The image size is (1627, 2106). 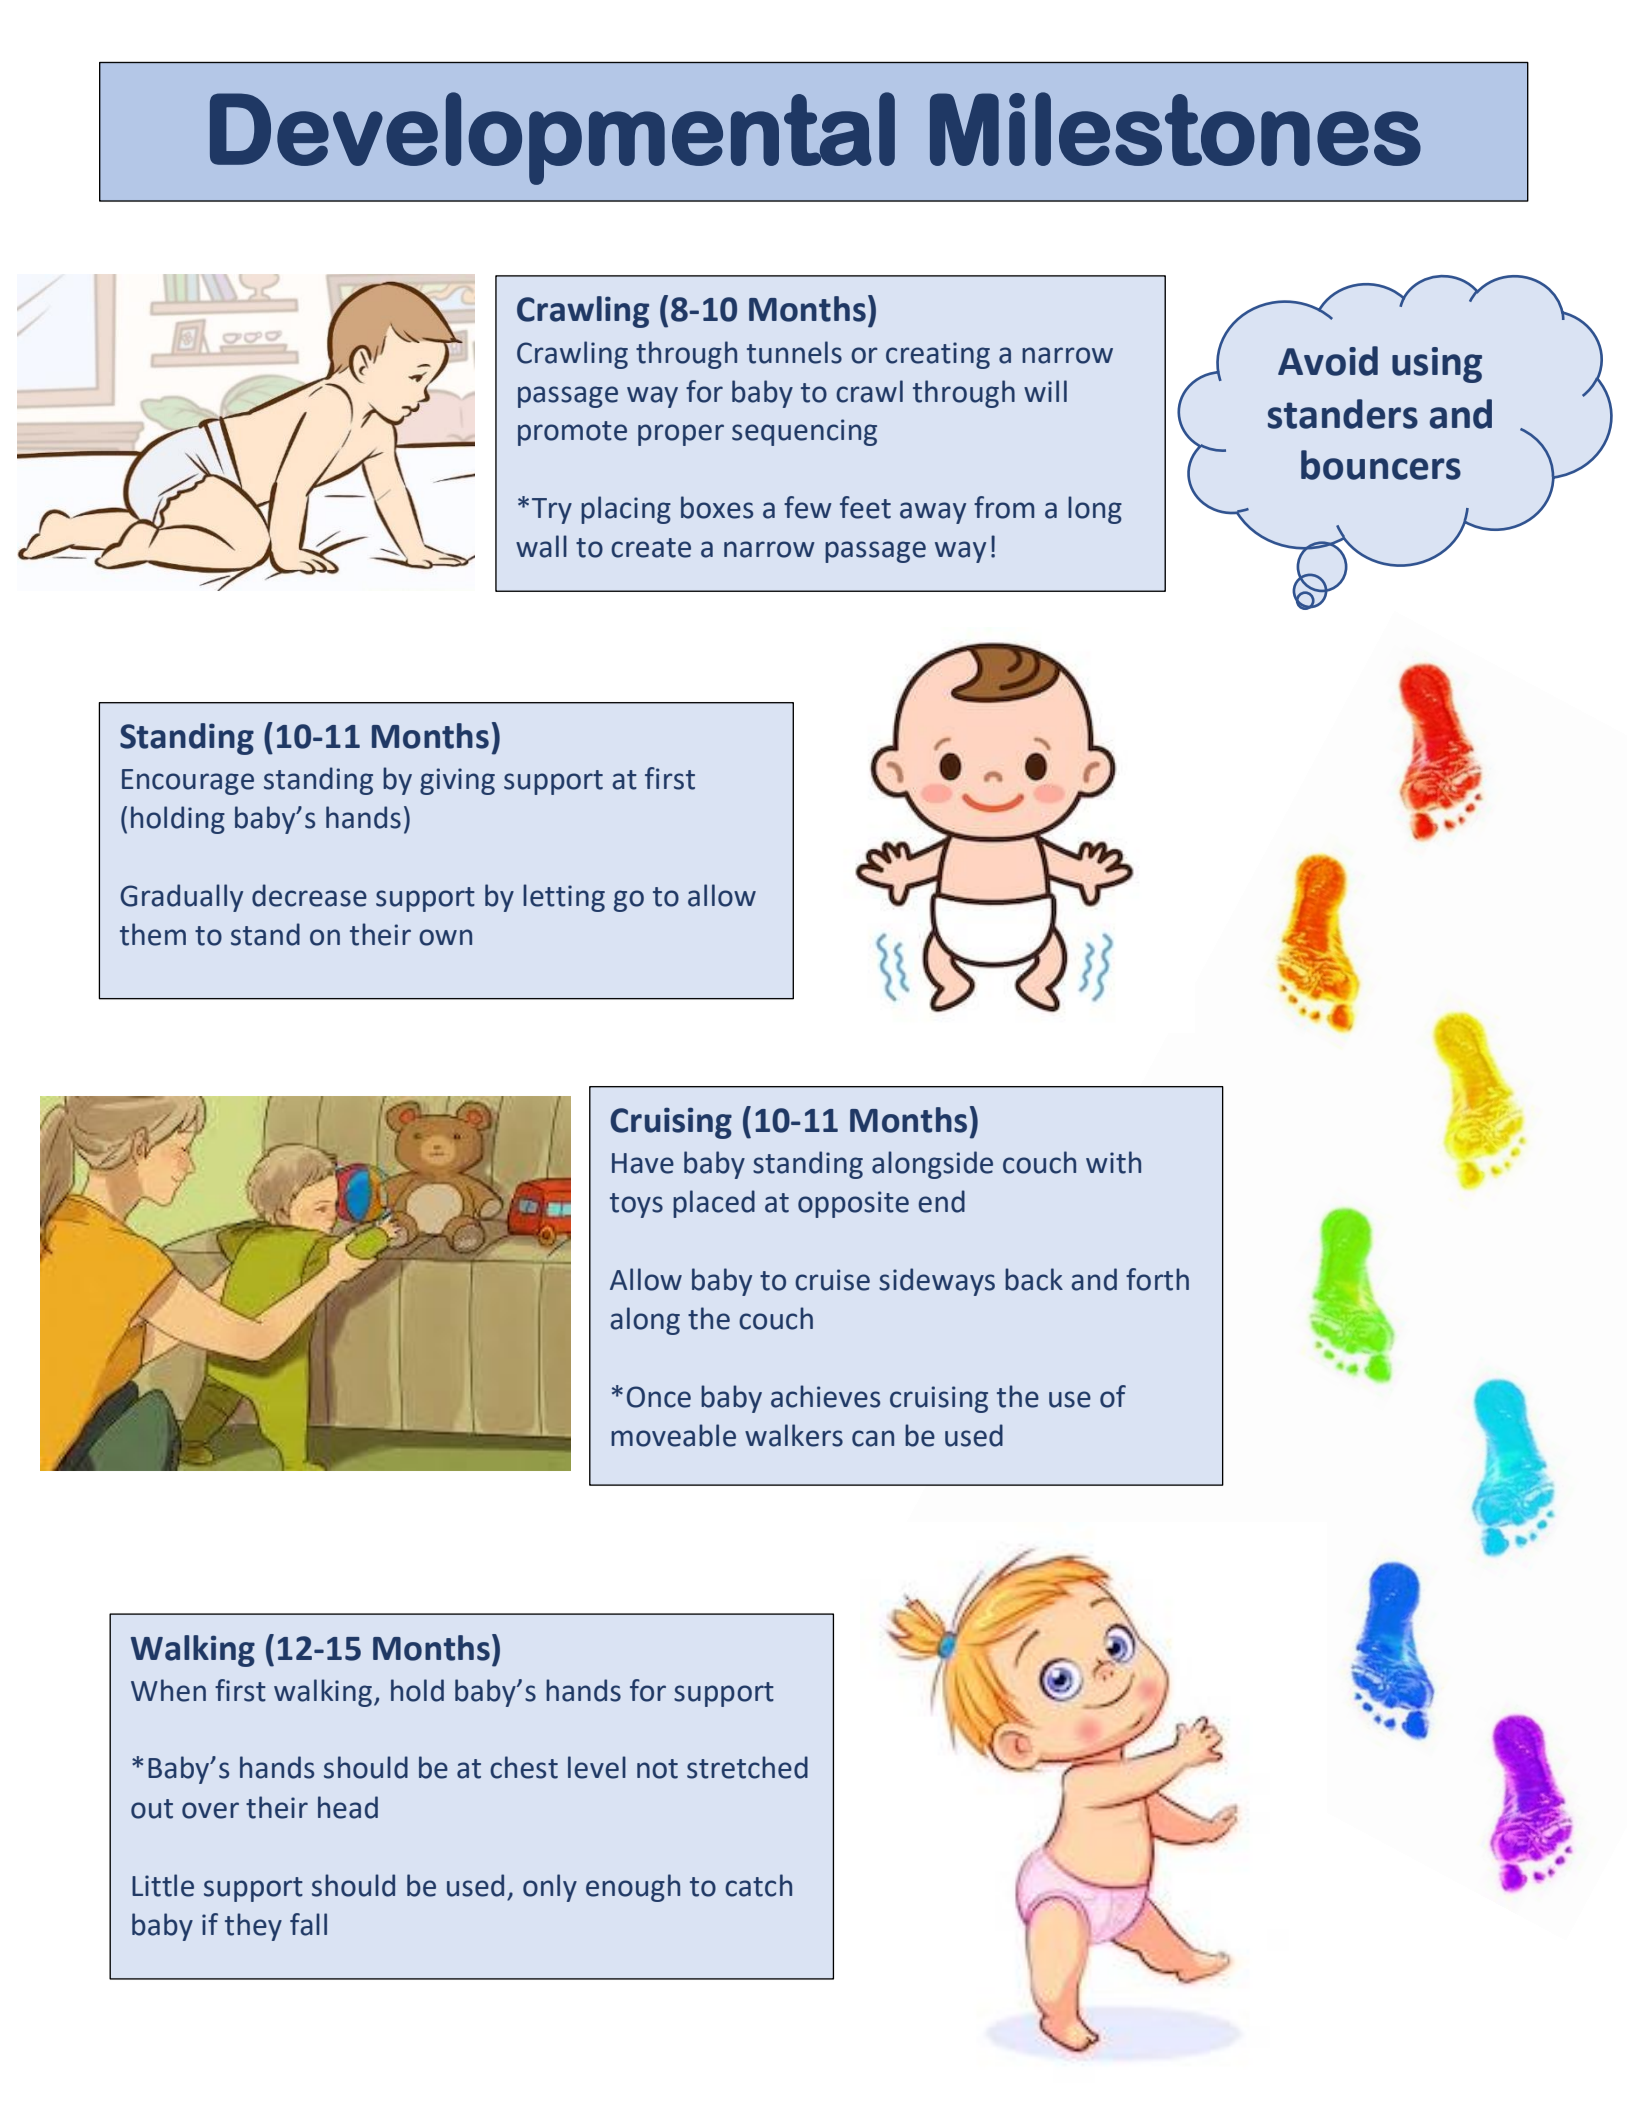 I want to click on bouncers, so click(x=1381, y=465).
